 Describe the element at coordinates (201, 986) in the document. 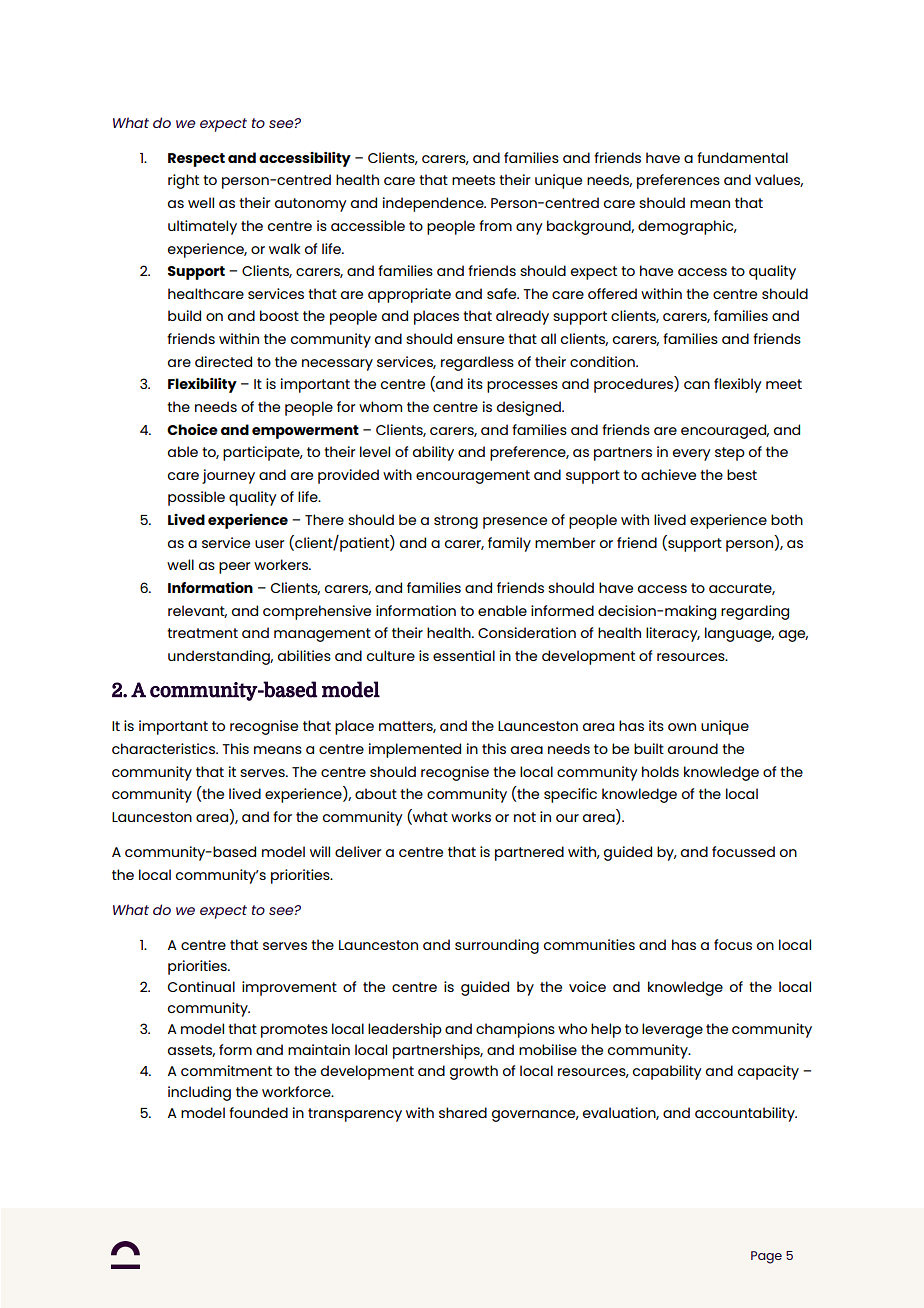

I see `Continual` at that location.
